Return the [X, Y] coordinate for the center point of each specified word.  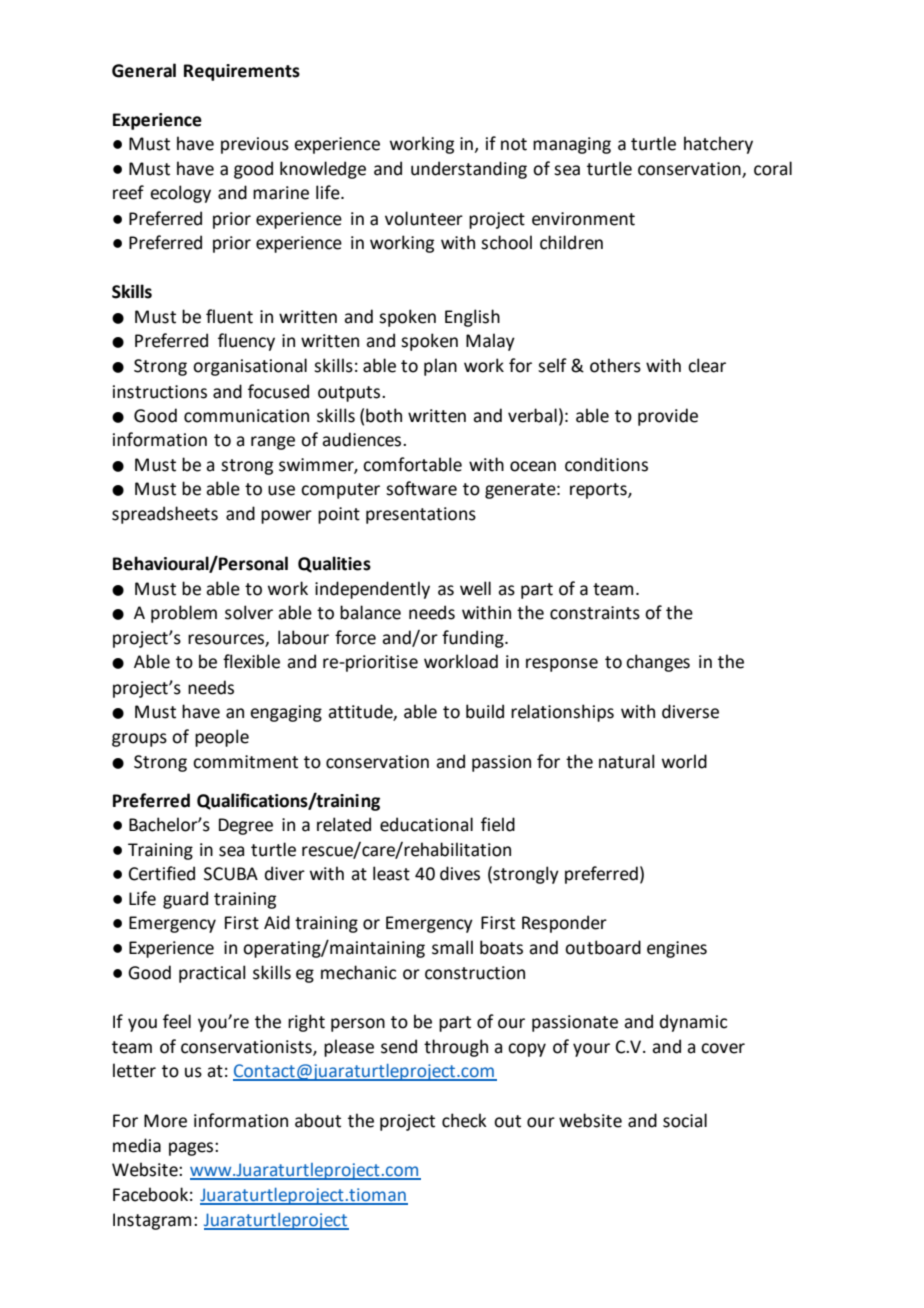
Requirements [242, 72]
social [685, 1120]
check [464, 1120]
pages [191, 1149]
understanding [469, 170]
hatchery [718, 145]
